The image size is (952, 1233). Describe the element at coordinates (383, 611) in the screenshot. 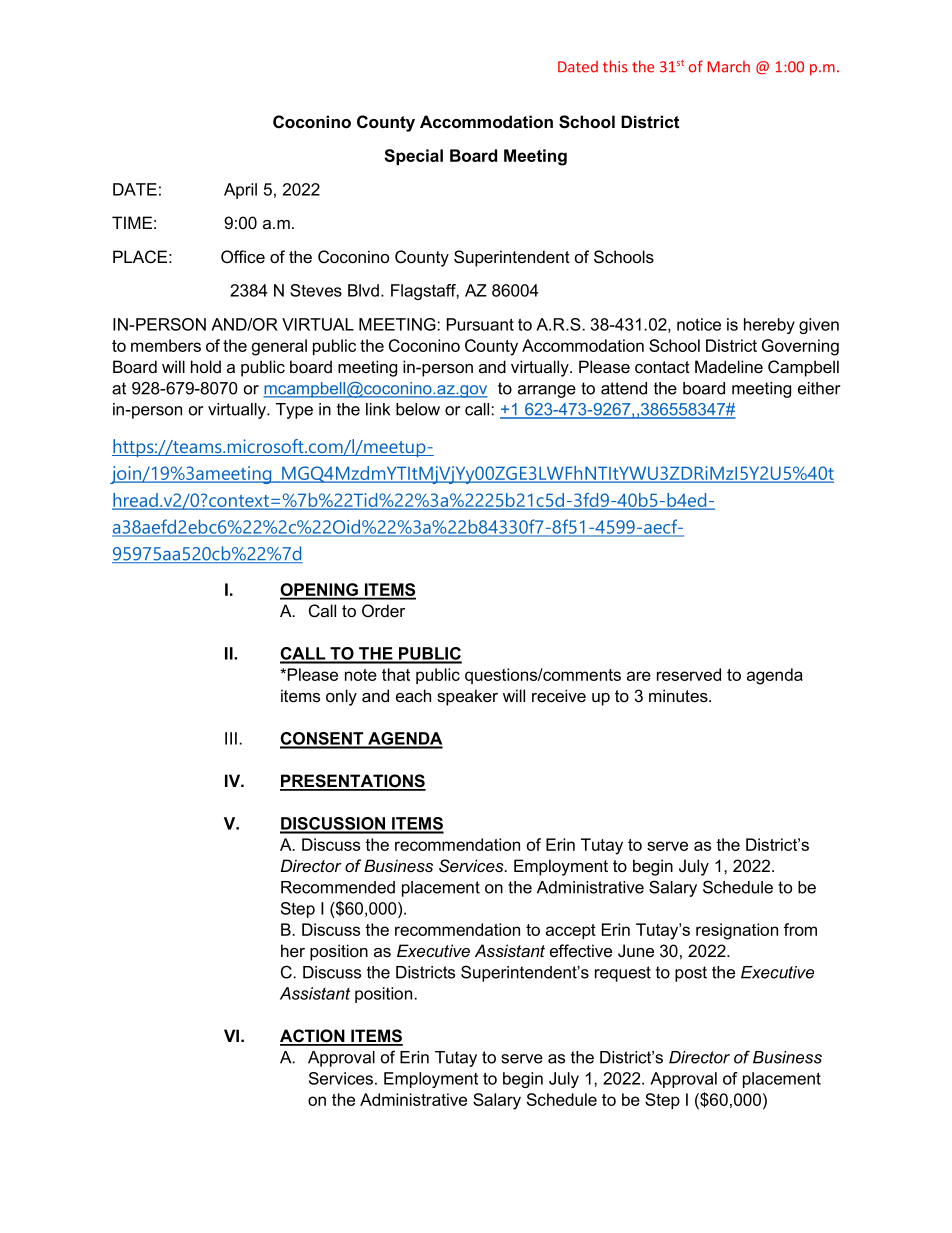

I see `Order` at that location.
